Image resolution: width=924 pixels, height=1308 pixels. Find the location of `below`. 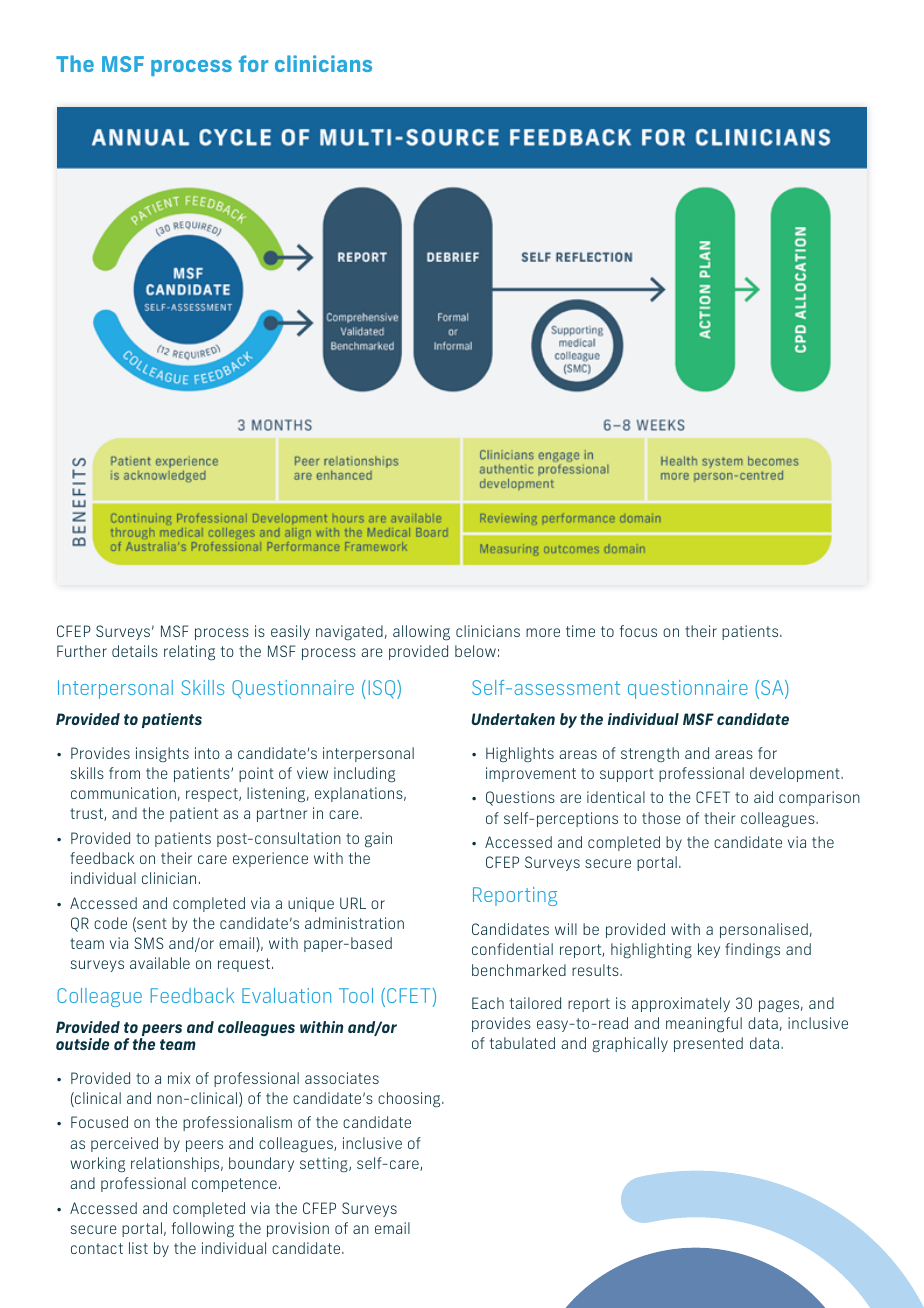

below is located at coordinates (475, 651).
